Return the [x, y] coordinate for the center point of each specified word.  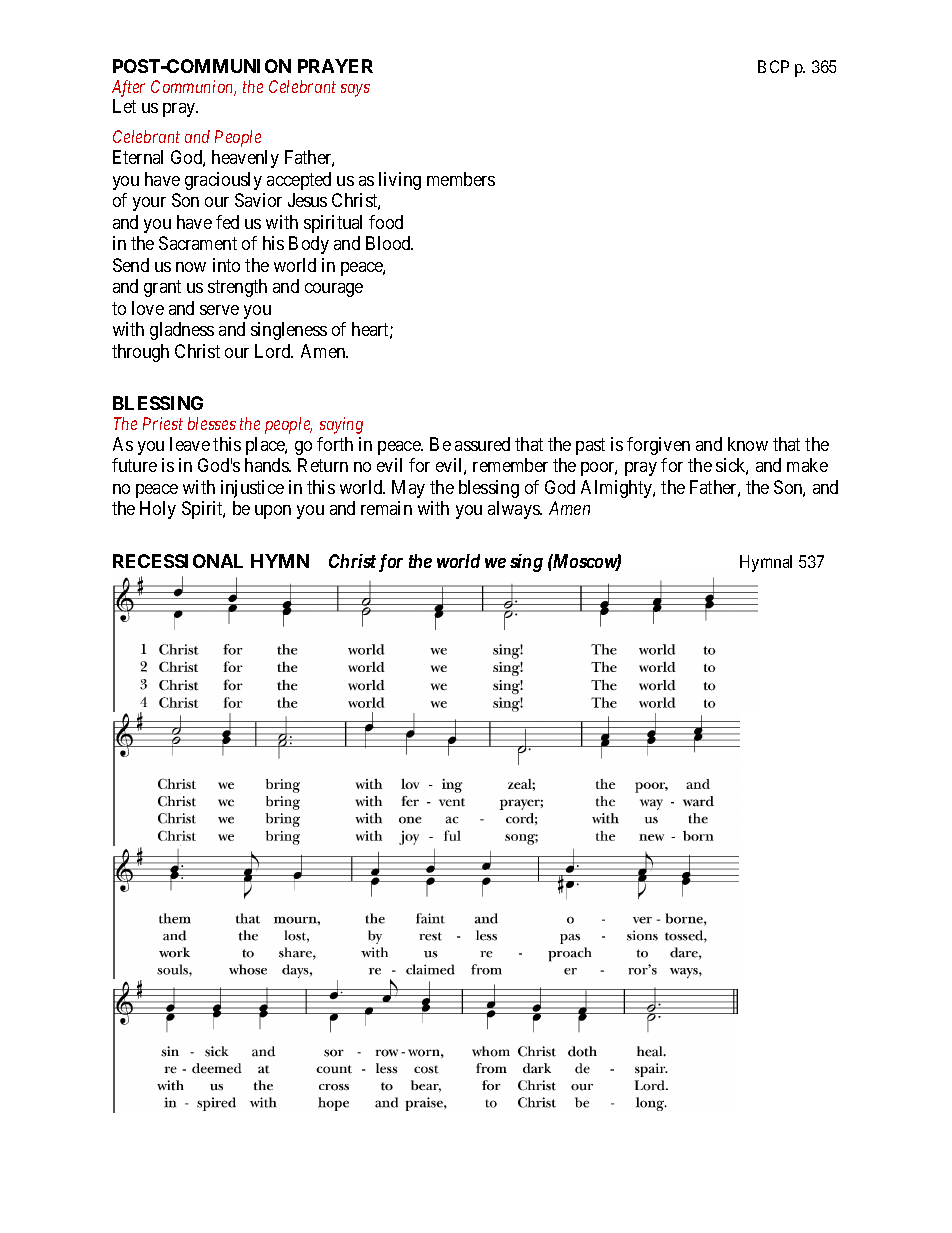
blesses [212, 423]
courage [334, 290]
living [400, 181]
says [355, 90]
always [514, 510]
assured [482, 444]
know [748, 444]
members [461, 179]
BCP [773, 66]
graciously [223, 181]
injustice [252, 489]
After [128, 88]
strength [237, 288]
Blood [389, 243]
